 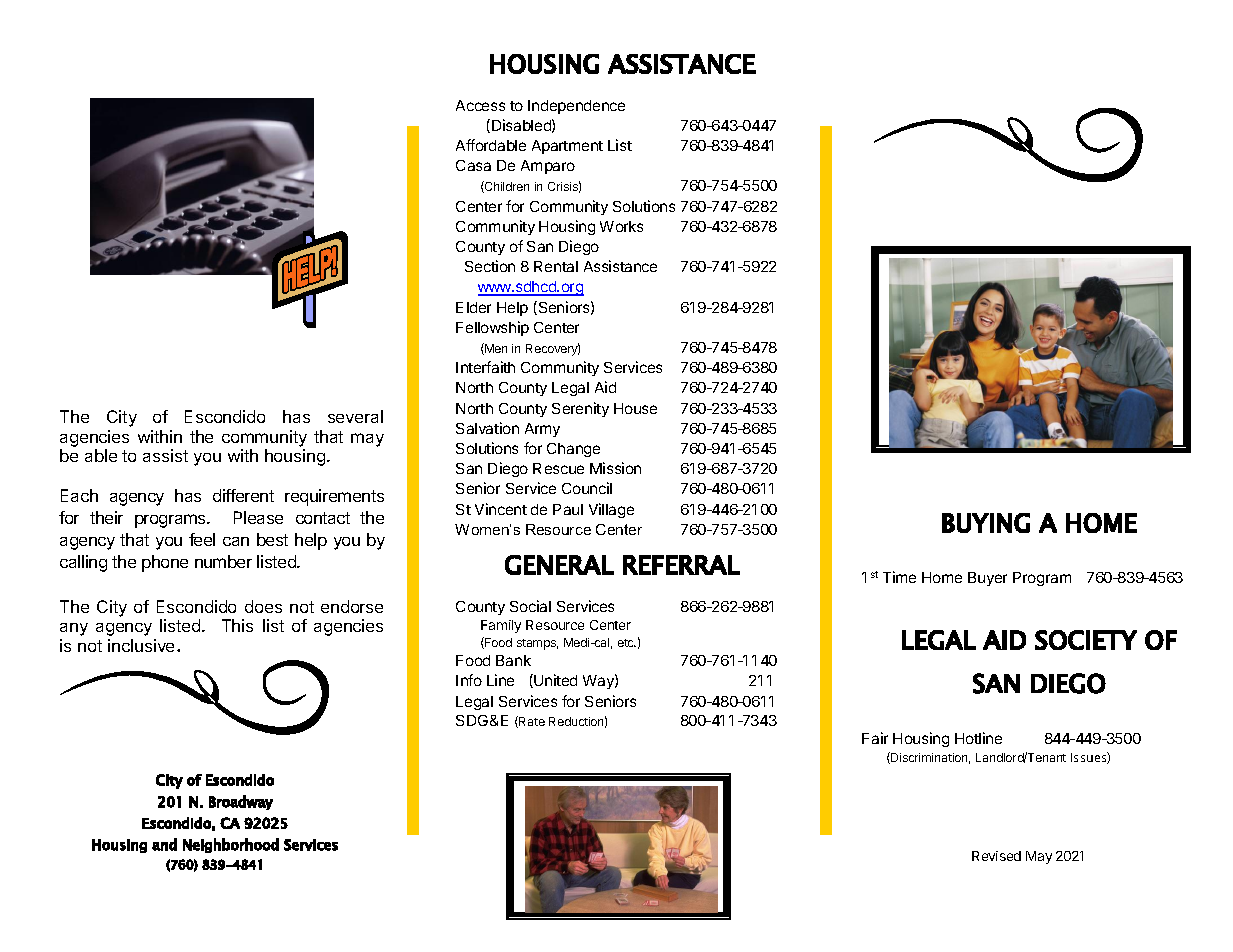 I want to click on Revised, so click(x=996, y=856).
